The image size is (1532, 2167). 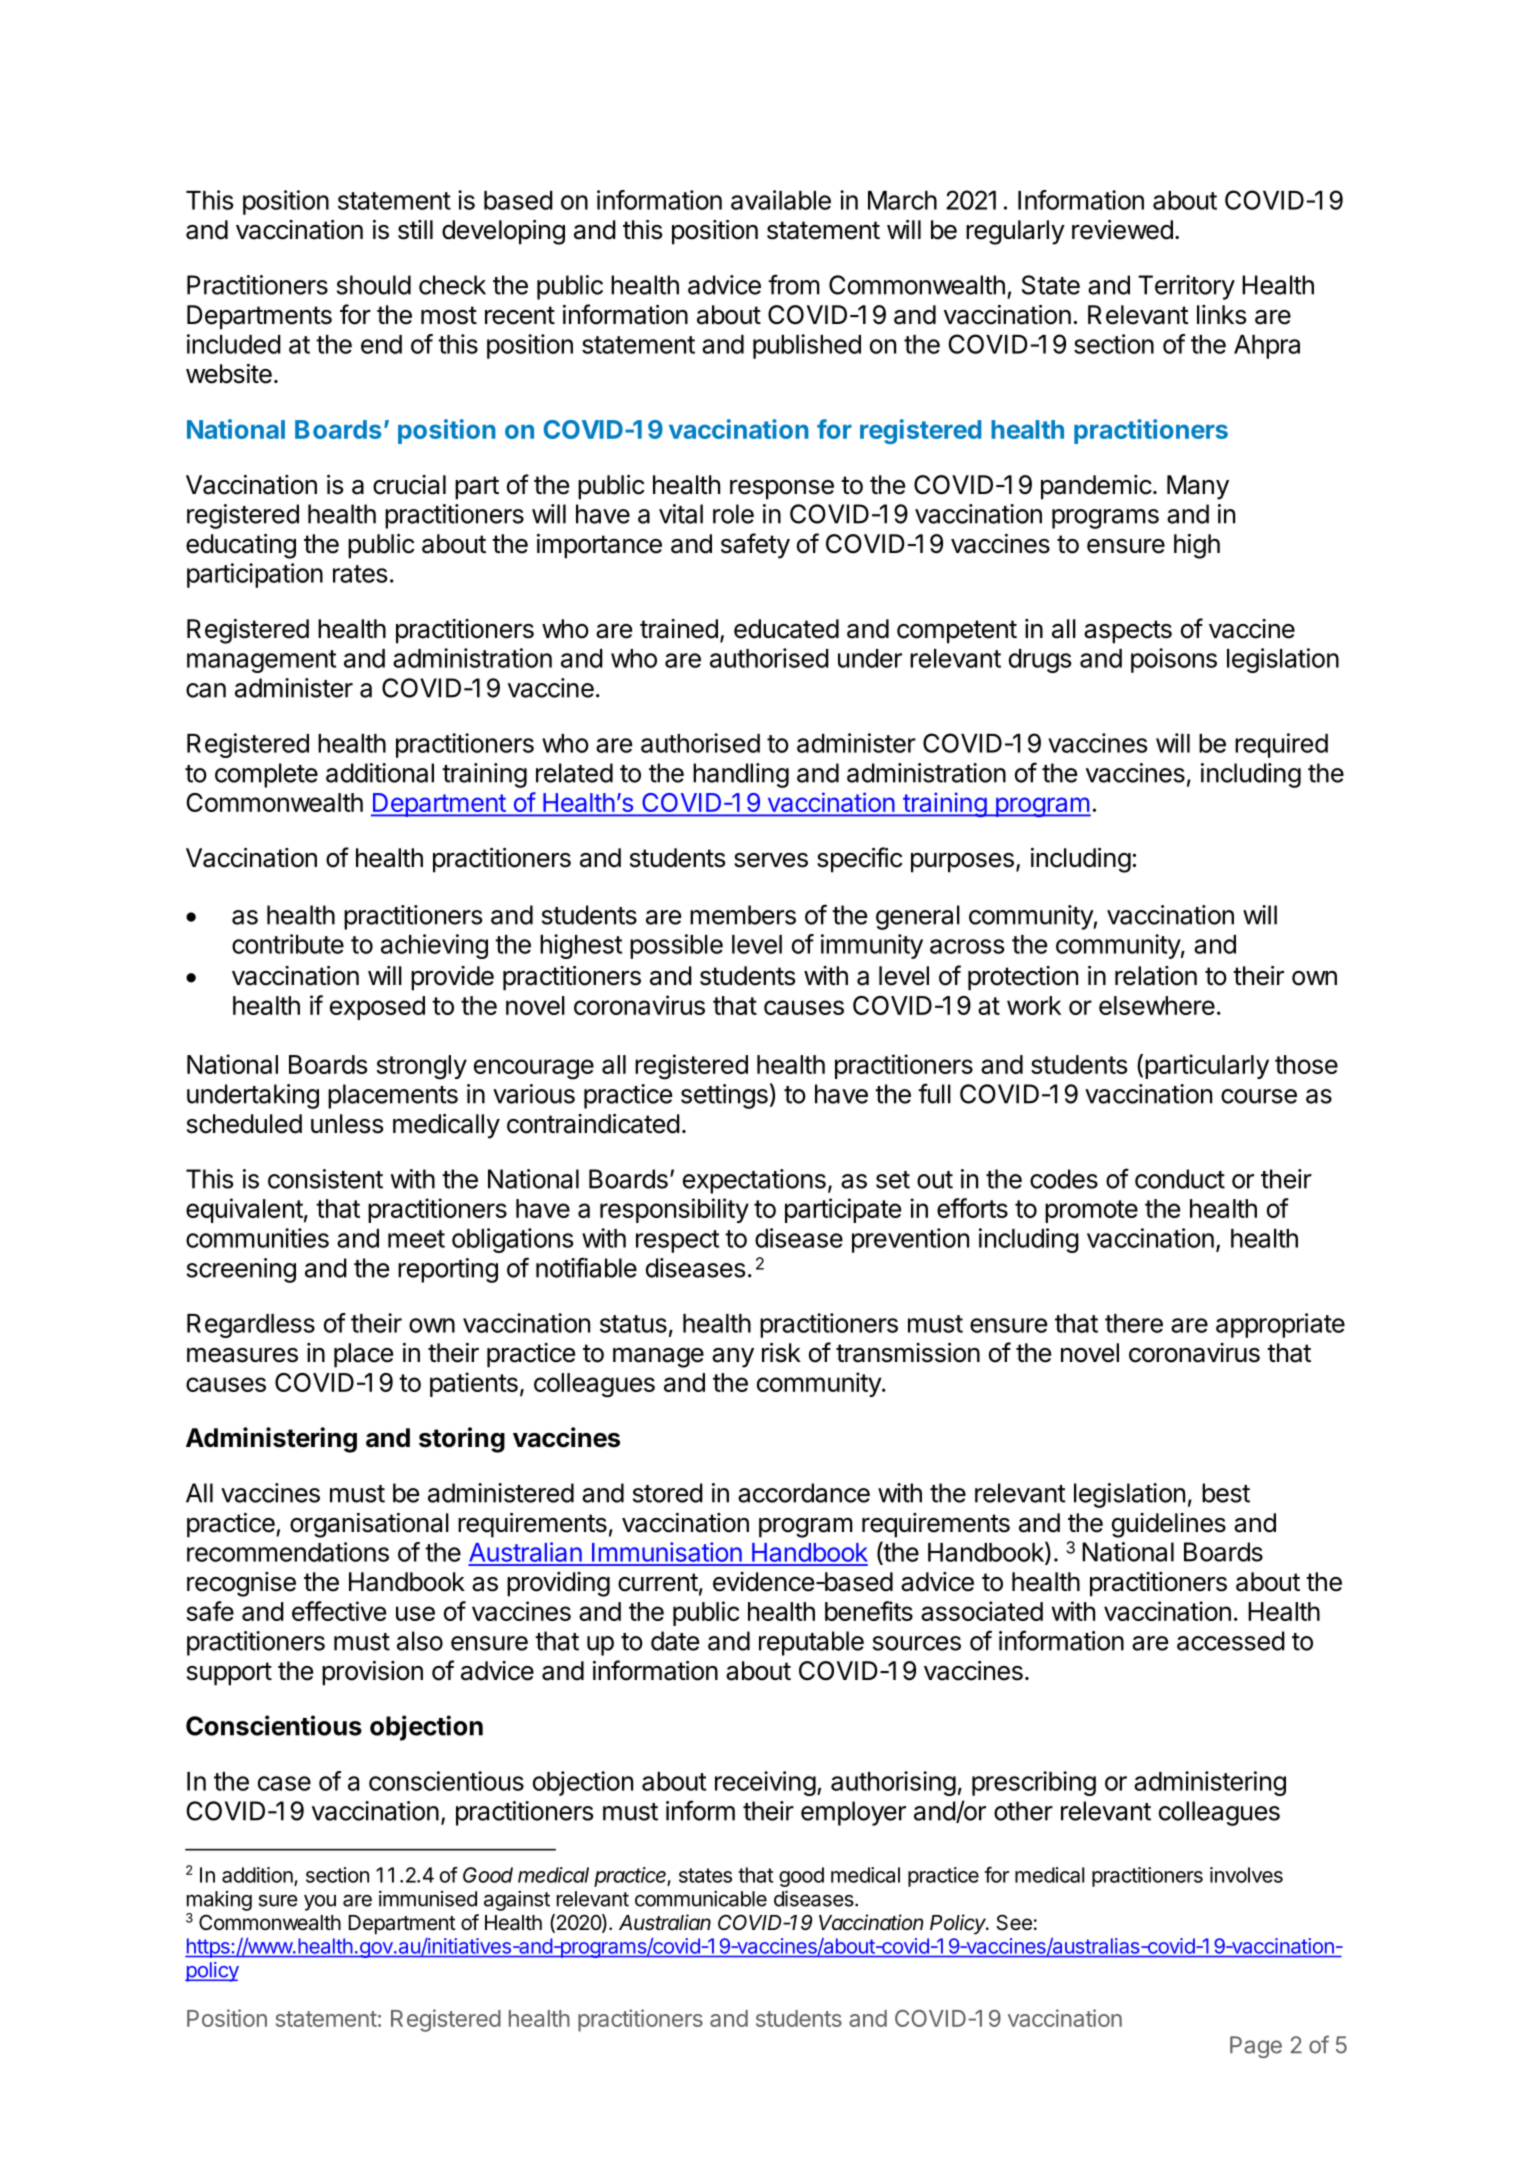 What do you see at coordinates (320, 1903) in the document?
I see `you` at bounding box center [320, 1903].
